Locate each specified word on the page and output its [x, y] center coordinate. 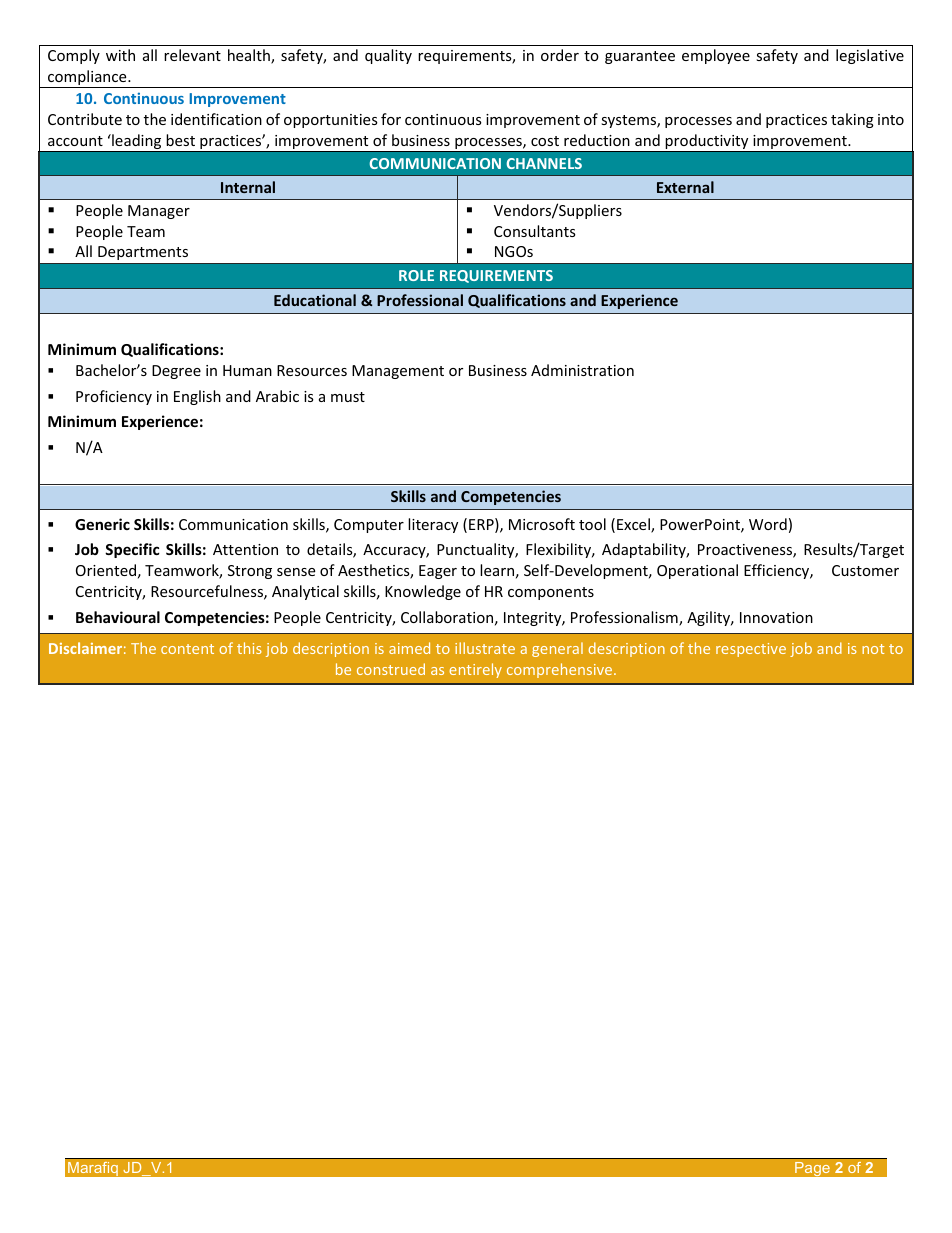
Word [768, 524]
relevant [192, 55]
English [197, 397]
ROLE [416, 275]
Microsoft [542, 524]
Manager [159, 212]
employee [716, 56]
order [560, 55]
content [187, 649]
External [685, 187]
